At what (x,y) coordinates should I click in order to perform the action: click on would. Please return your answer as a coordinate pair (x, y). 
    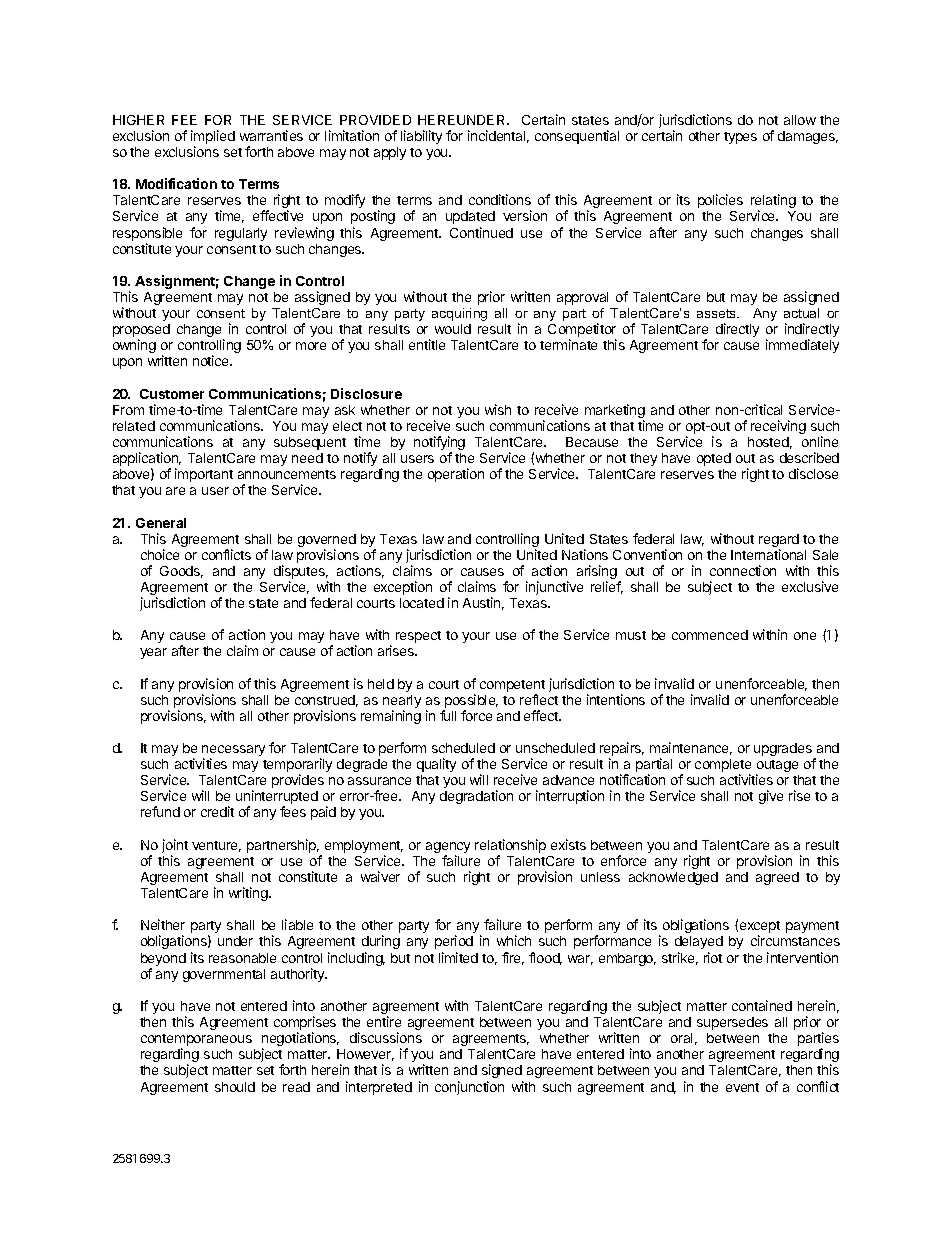
    Looking at the image, I should click on (453, 329).
